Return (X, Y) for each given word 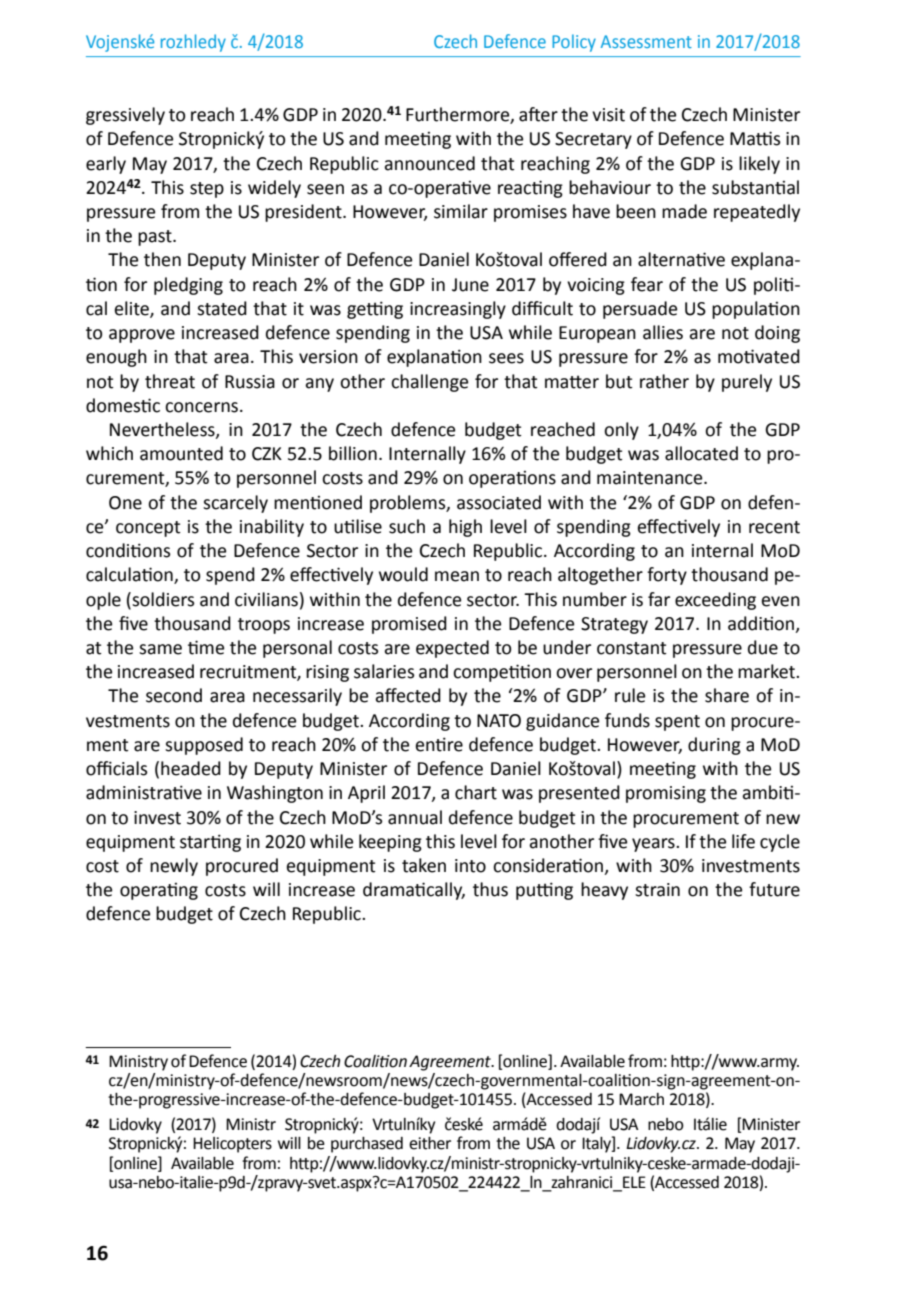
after (538, 114)
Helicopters (232, 1145)
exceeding (715, 601)
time (206, 647)
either (430, 1143)
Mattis (755, 138)
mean (457, 576)
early (106, 165)
